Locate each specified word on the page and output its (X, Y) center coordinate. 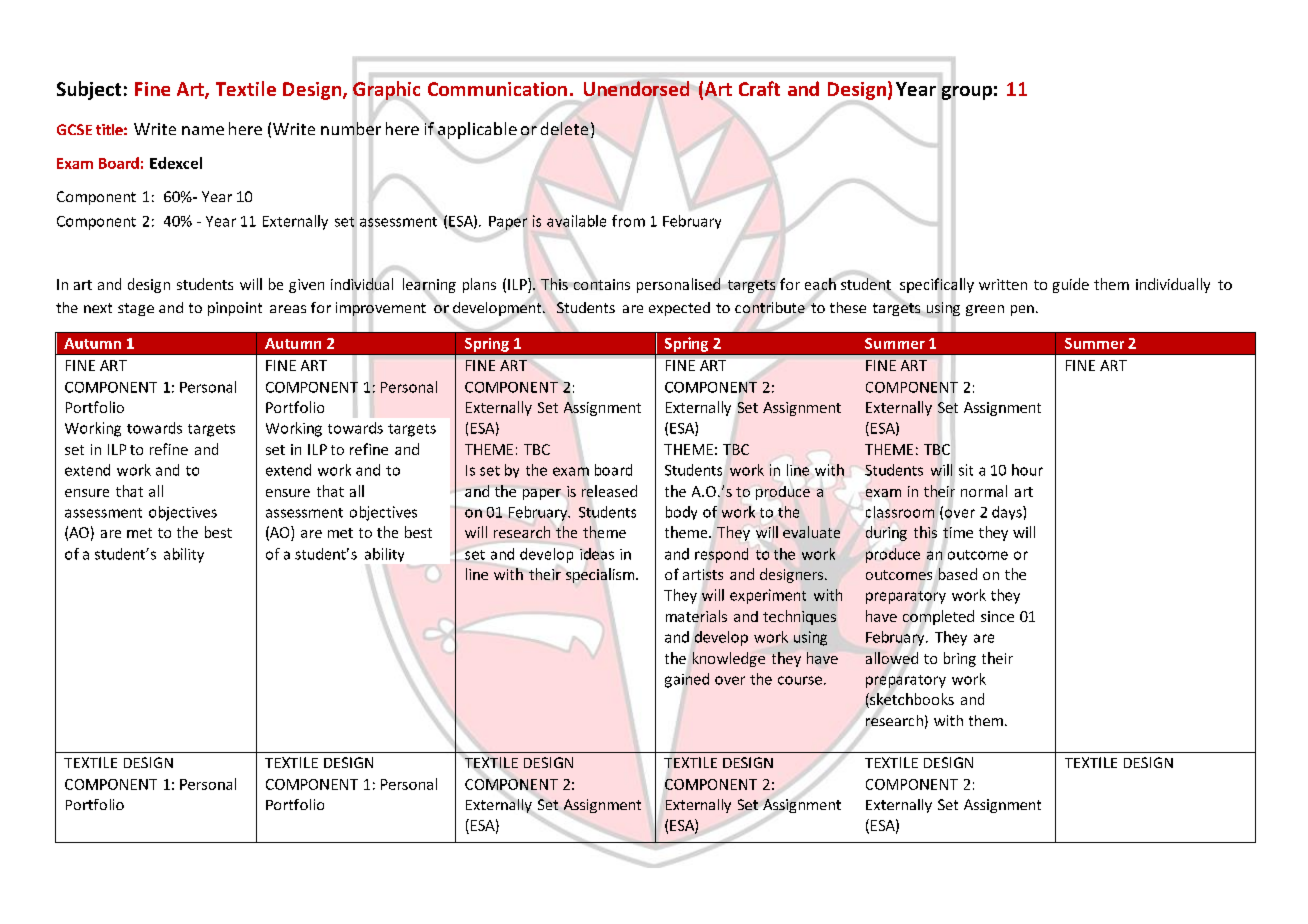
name (203, 130)
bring (960, 659)
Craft (759, 88)
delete (564, 128)
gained (687, 680)
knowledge (729, 659)
